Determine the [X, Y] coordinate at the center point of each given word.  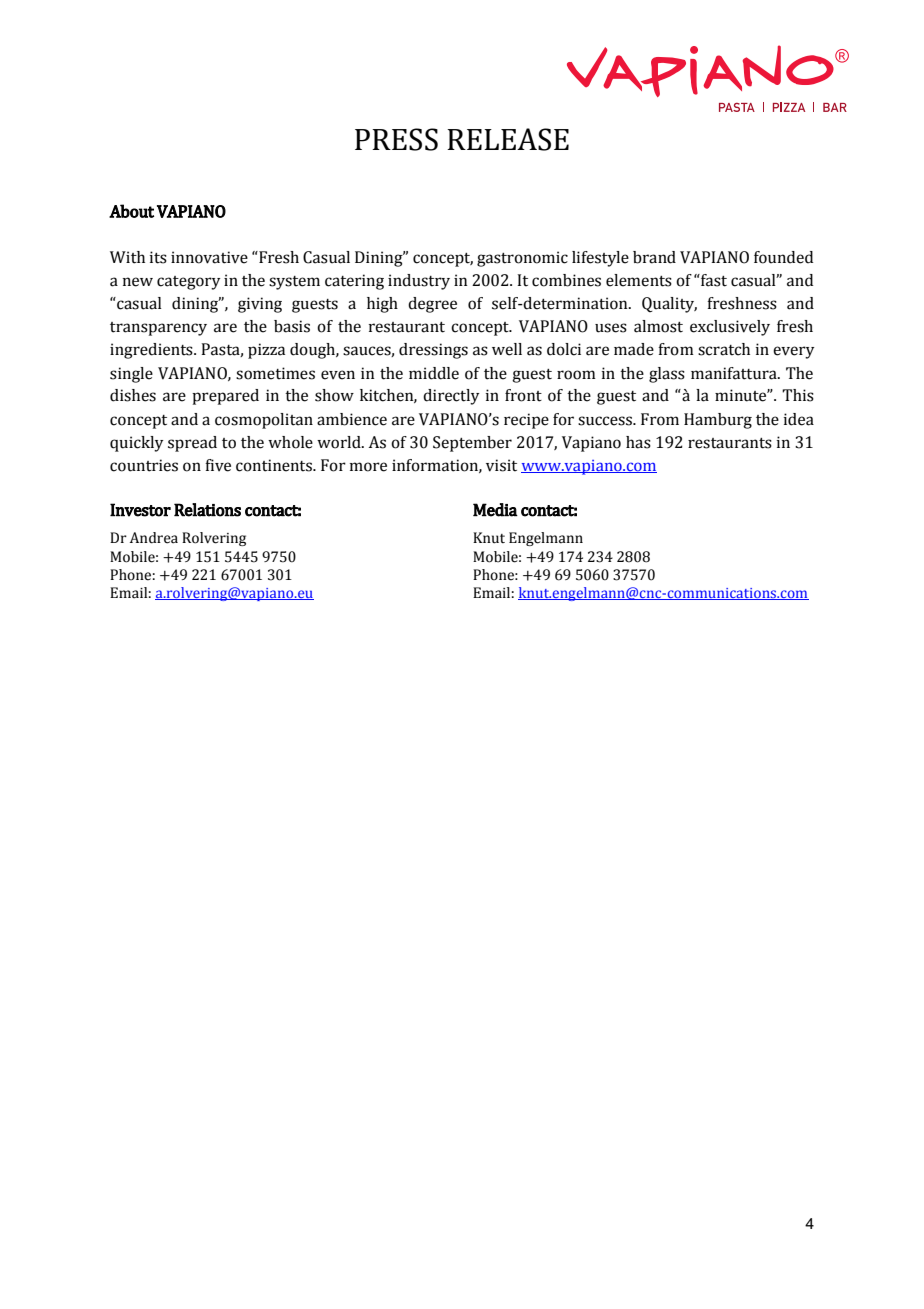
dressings [433, 351]
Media [495, 510]
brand [654, 257]
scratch [724, 349]
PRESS [396, 139]
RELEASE [508, 139]
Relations [207, 510]
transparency [158, 329]
